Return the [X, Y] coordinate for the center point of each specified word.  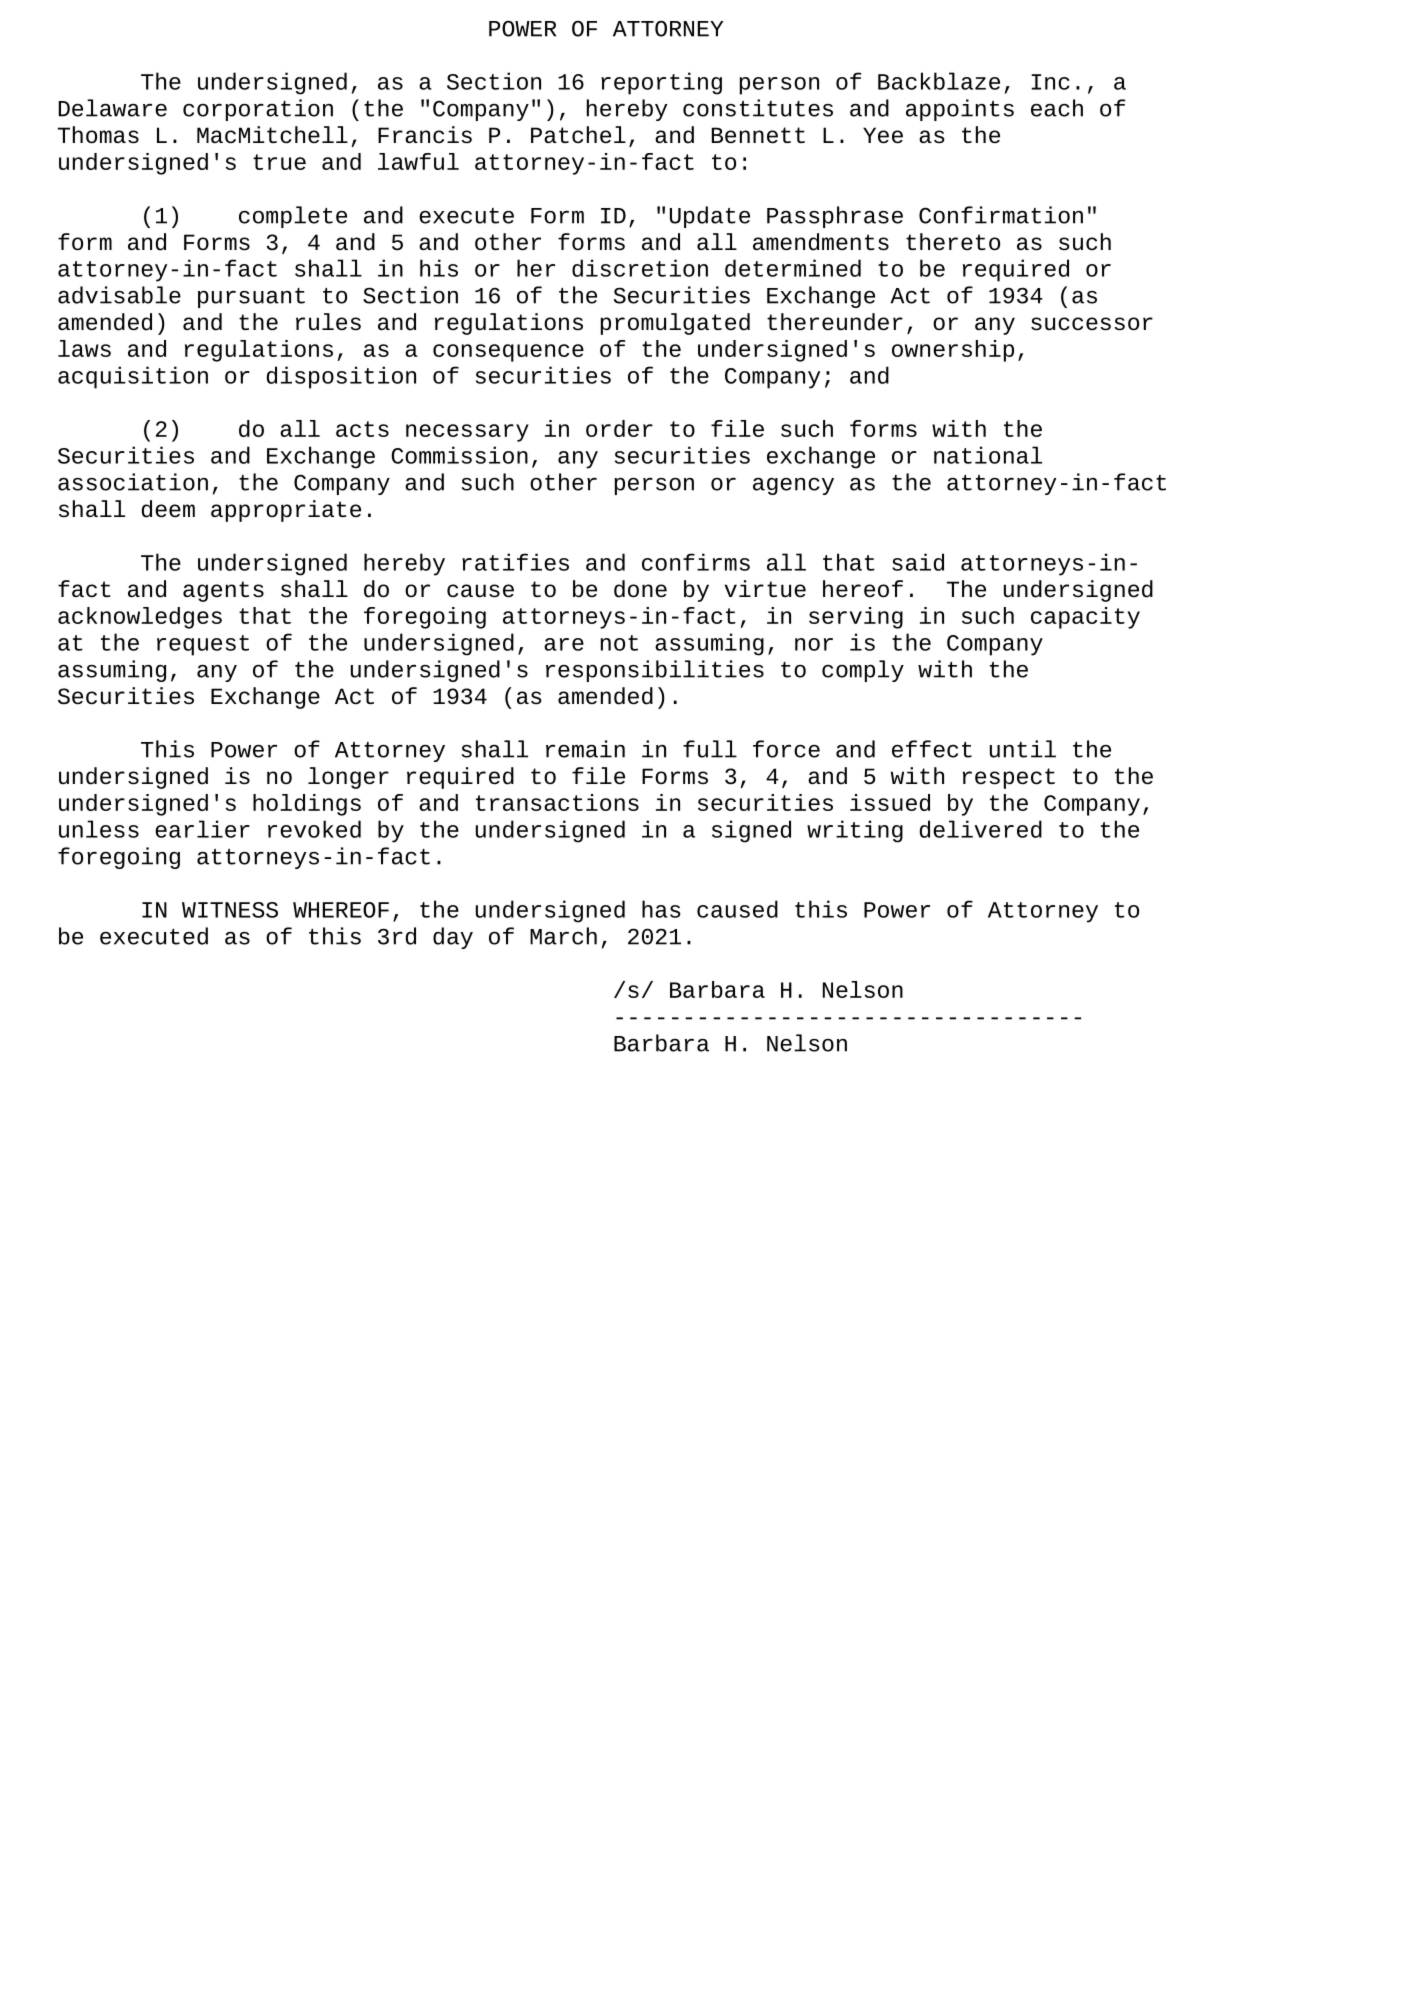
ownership [953, 351]
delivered [981, 829]
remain [585, 749]
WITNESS [230, 910]
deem [168, 509]
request [203, 645]
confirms [696, 562]
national [988, 455]
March [563, 936]
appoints [960, 110]
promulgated [675, 324]
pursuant [251, 298]
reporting [661, 83]
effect [932, 749]
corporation [258, 110]
